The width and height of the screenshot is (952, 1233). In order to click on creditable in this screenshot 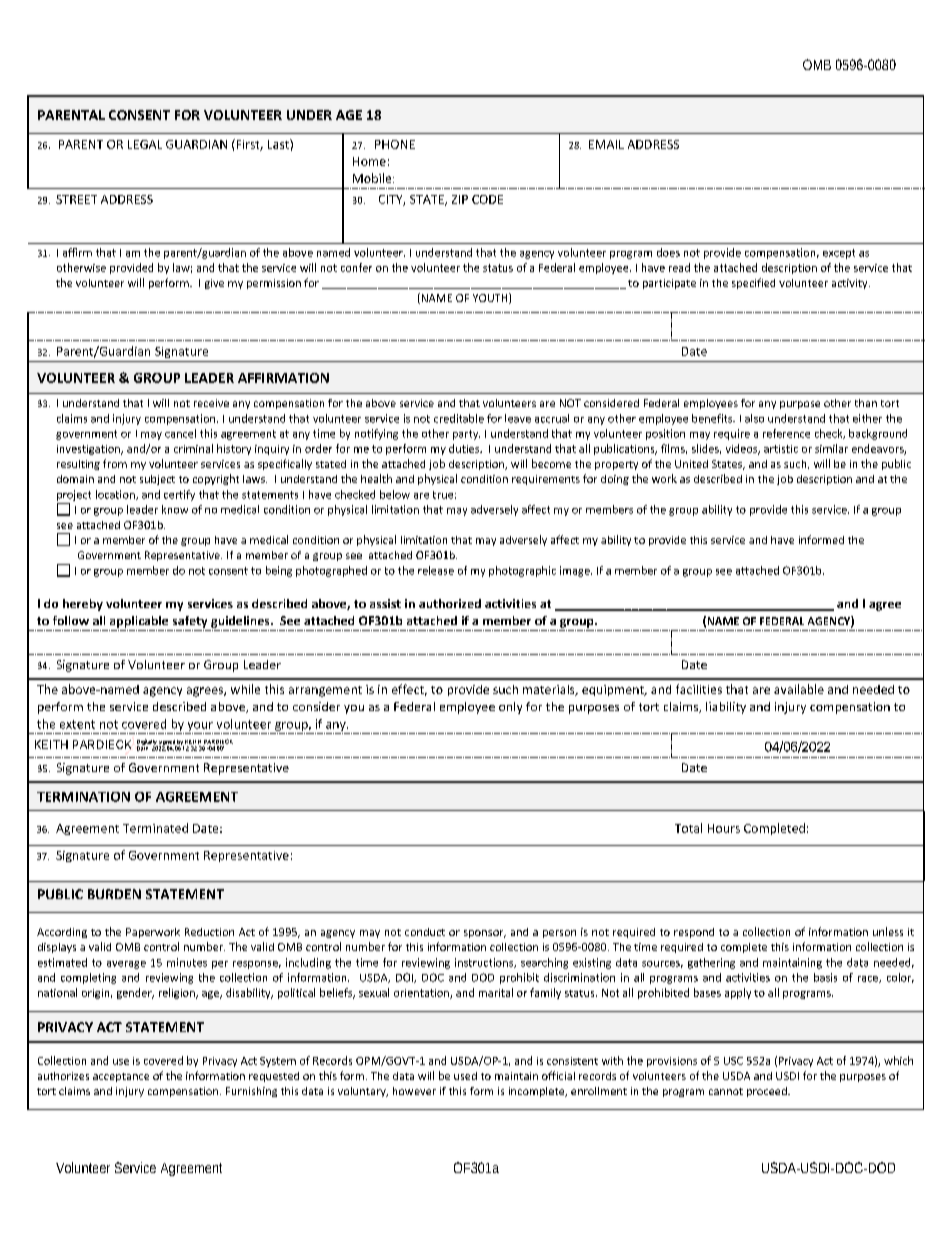, I will do `click(459, 418)`.
